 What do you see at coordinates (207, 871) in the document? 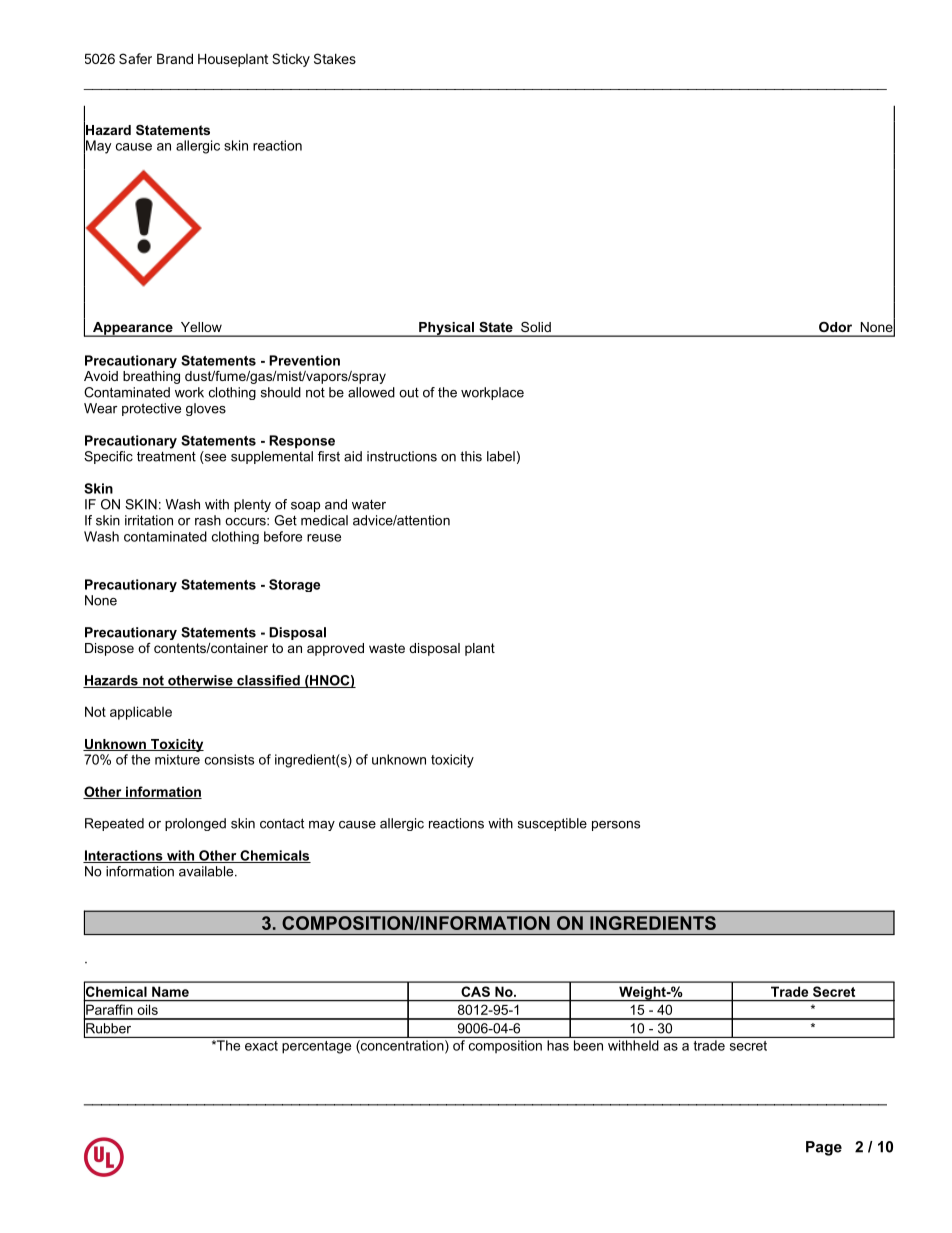
I see `available` at bounding box center [207, 871].
